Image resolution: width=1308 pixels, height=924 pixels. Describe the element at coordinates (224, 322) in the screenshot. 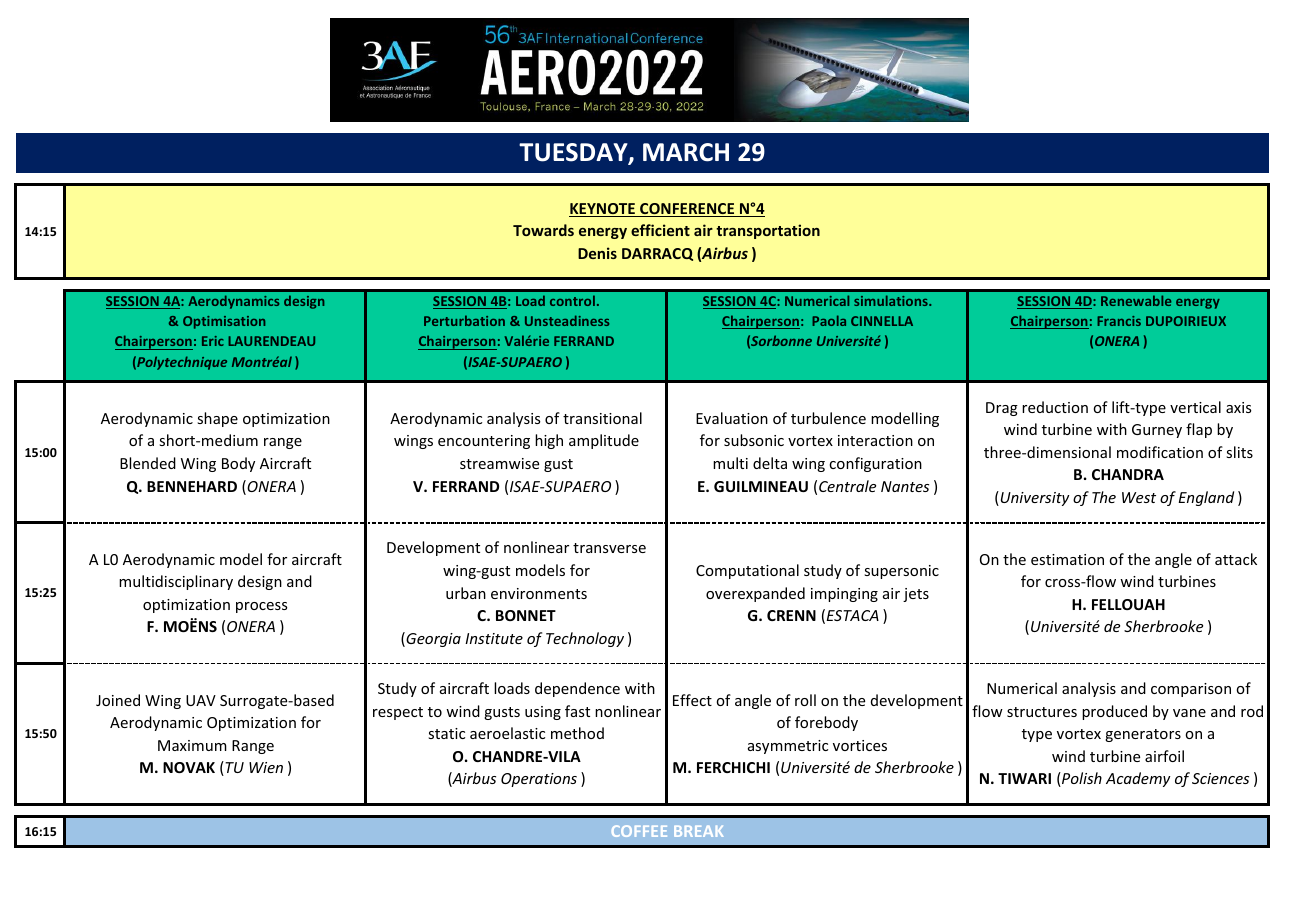

I see `Optimisation` at that location.
